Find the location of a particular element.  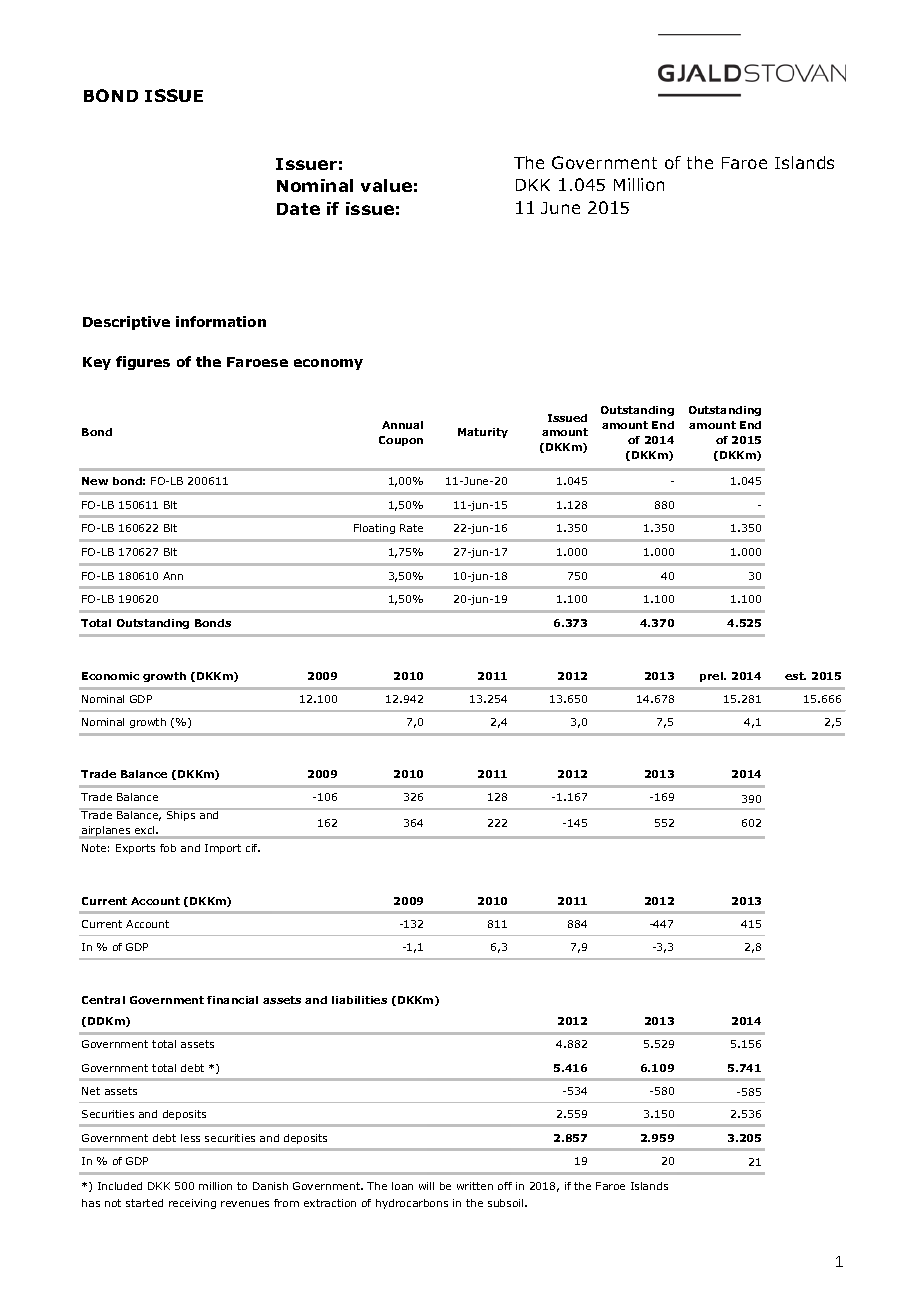

Included is located at coordinates (120, 1186).
